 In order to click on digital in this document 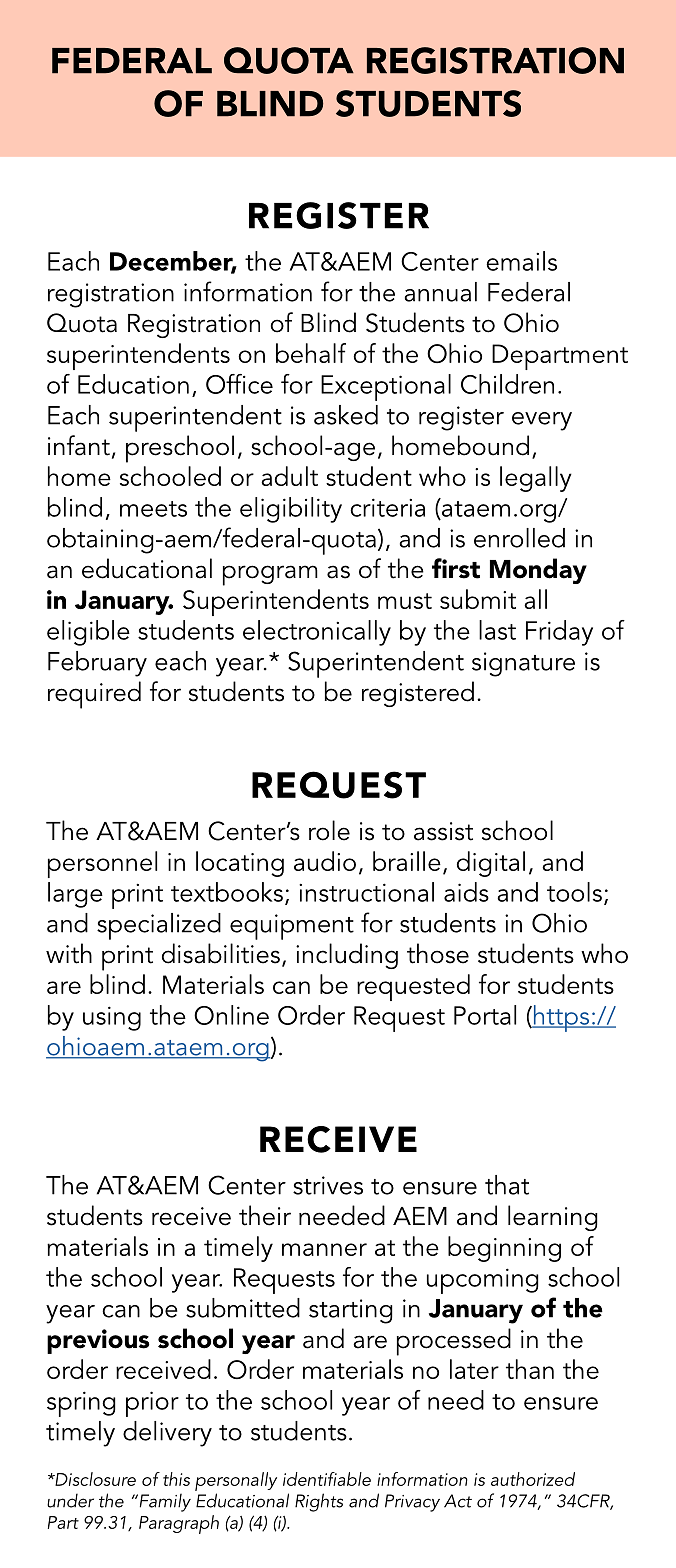, I will do `click(491, 864)`.
